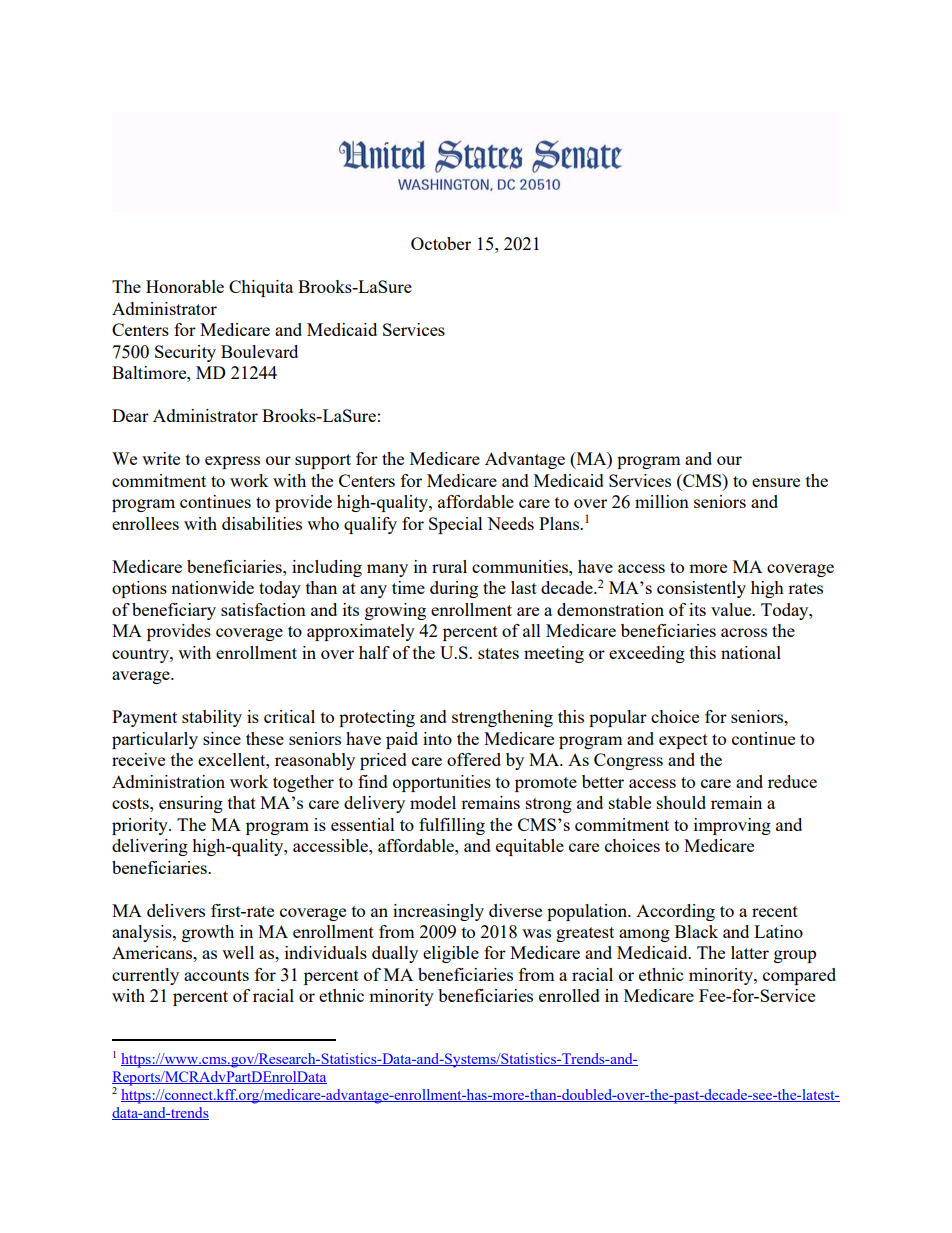  What do you see at coordinates (442, 783) in the screenshot?
I see `opportunities` at bounding box center [442, 783].
